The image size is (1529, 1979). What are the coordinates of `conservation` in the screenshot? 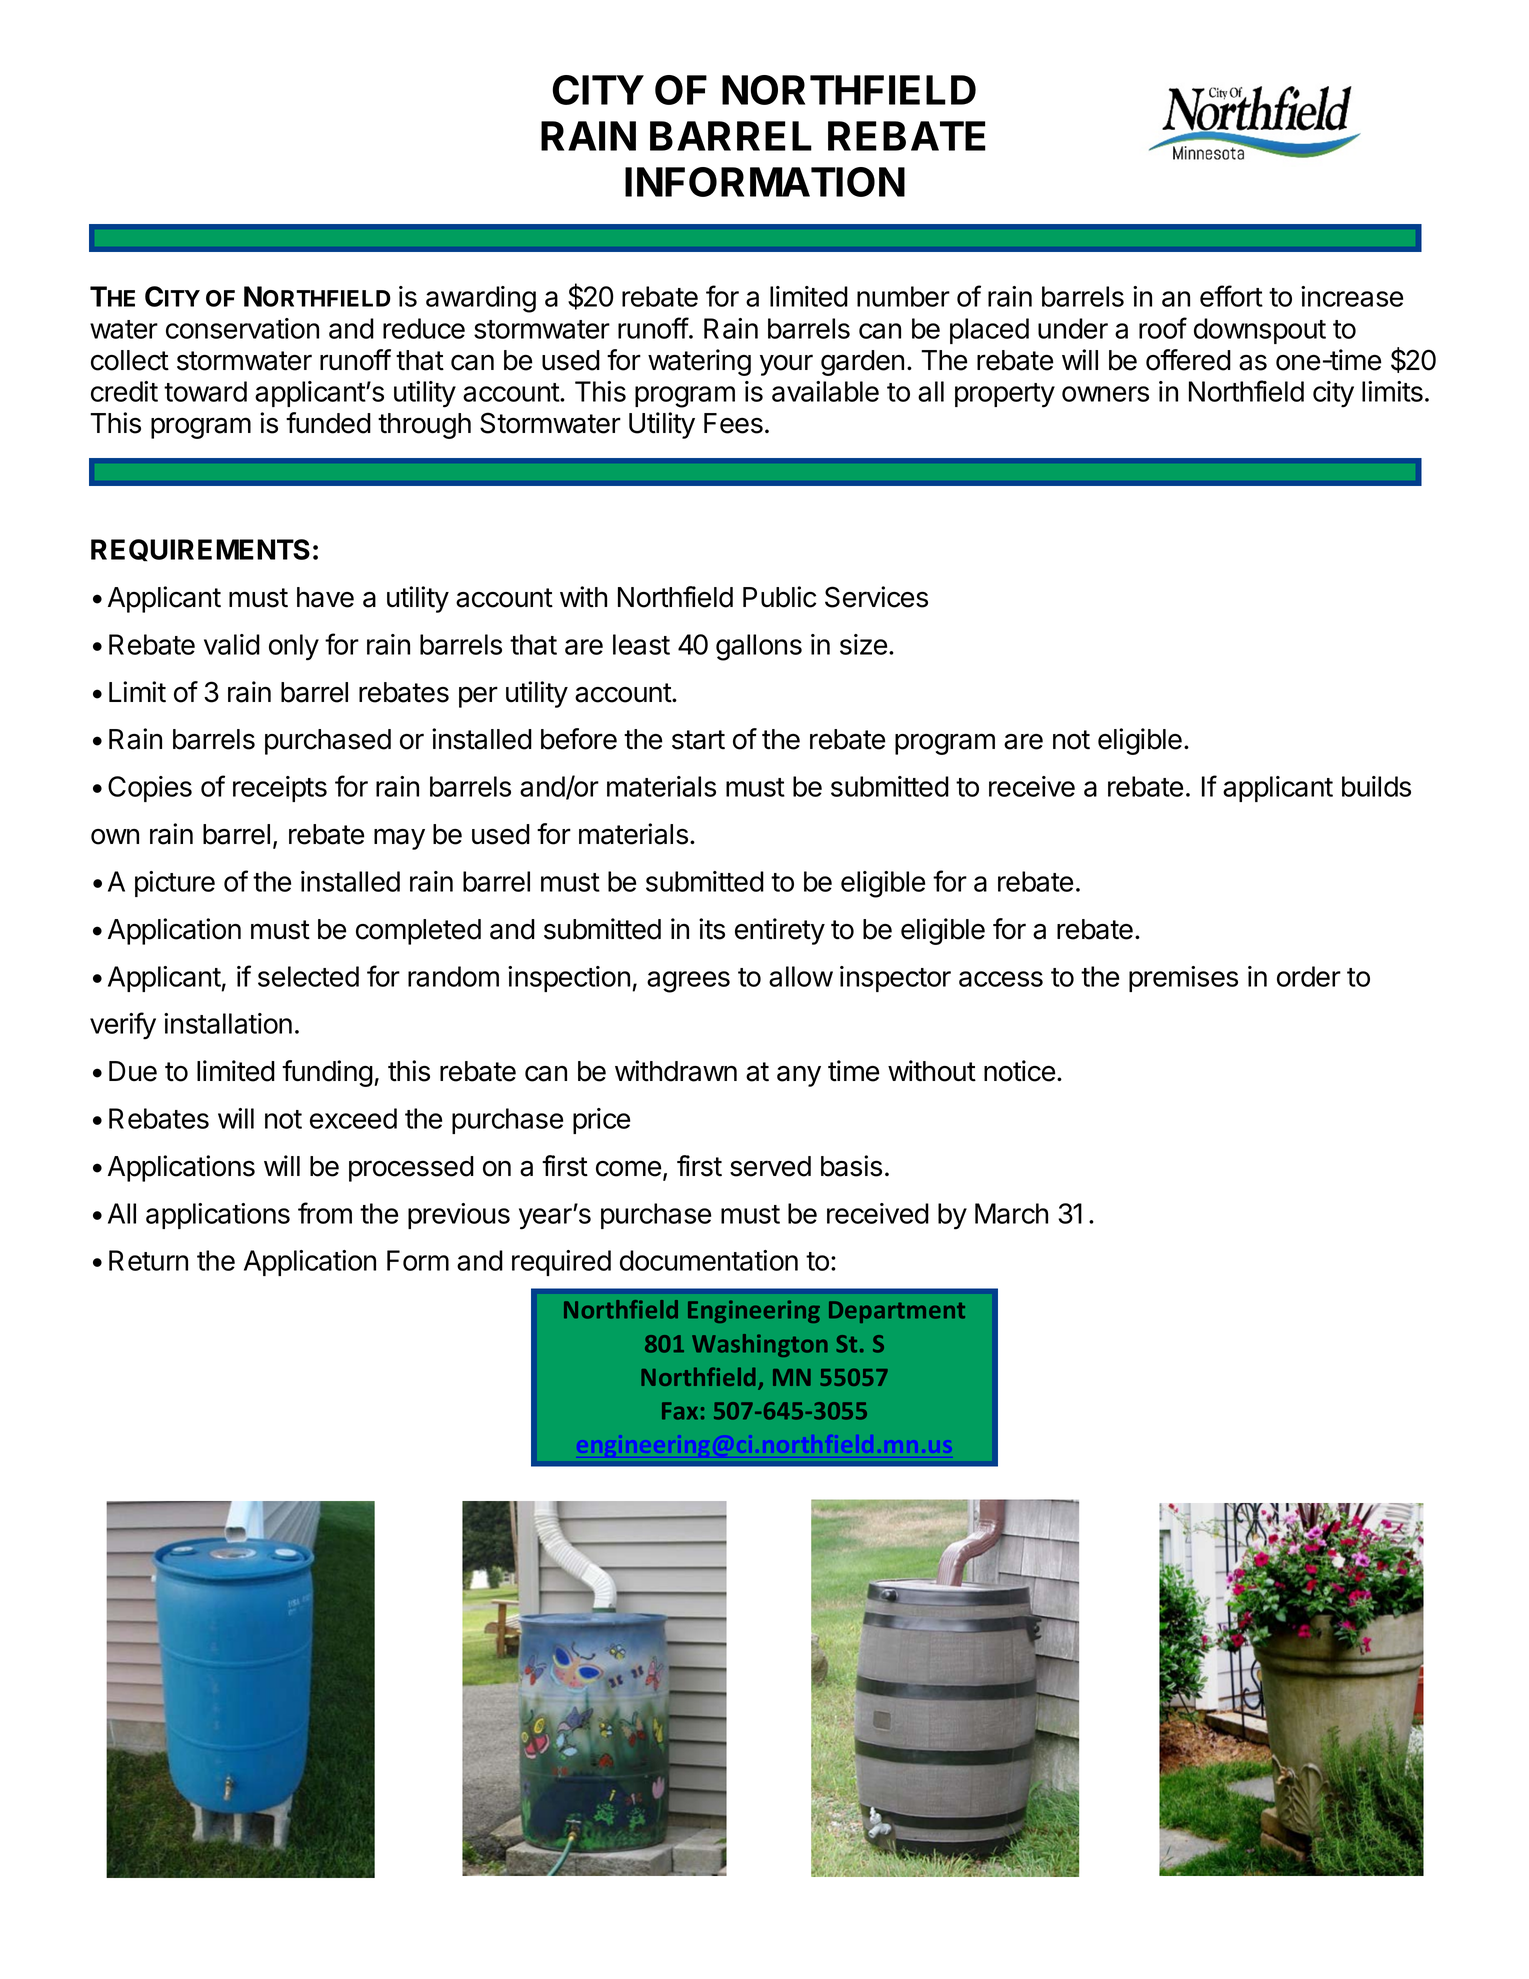 It's located at (242, 328).
